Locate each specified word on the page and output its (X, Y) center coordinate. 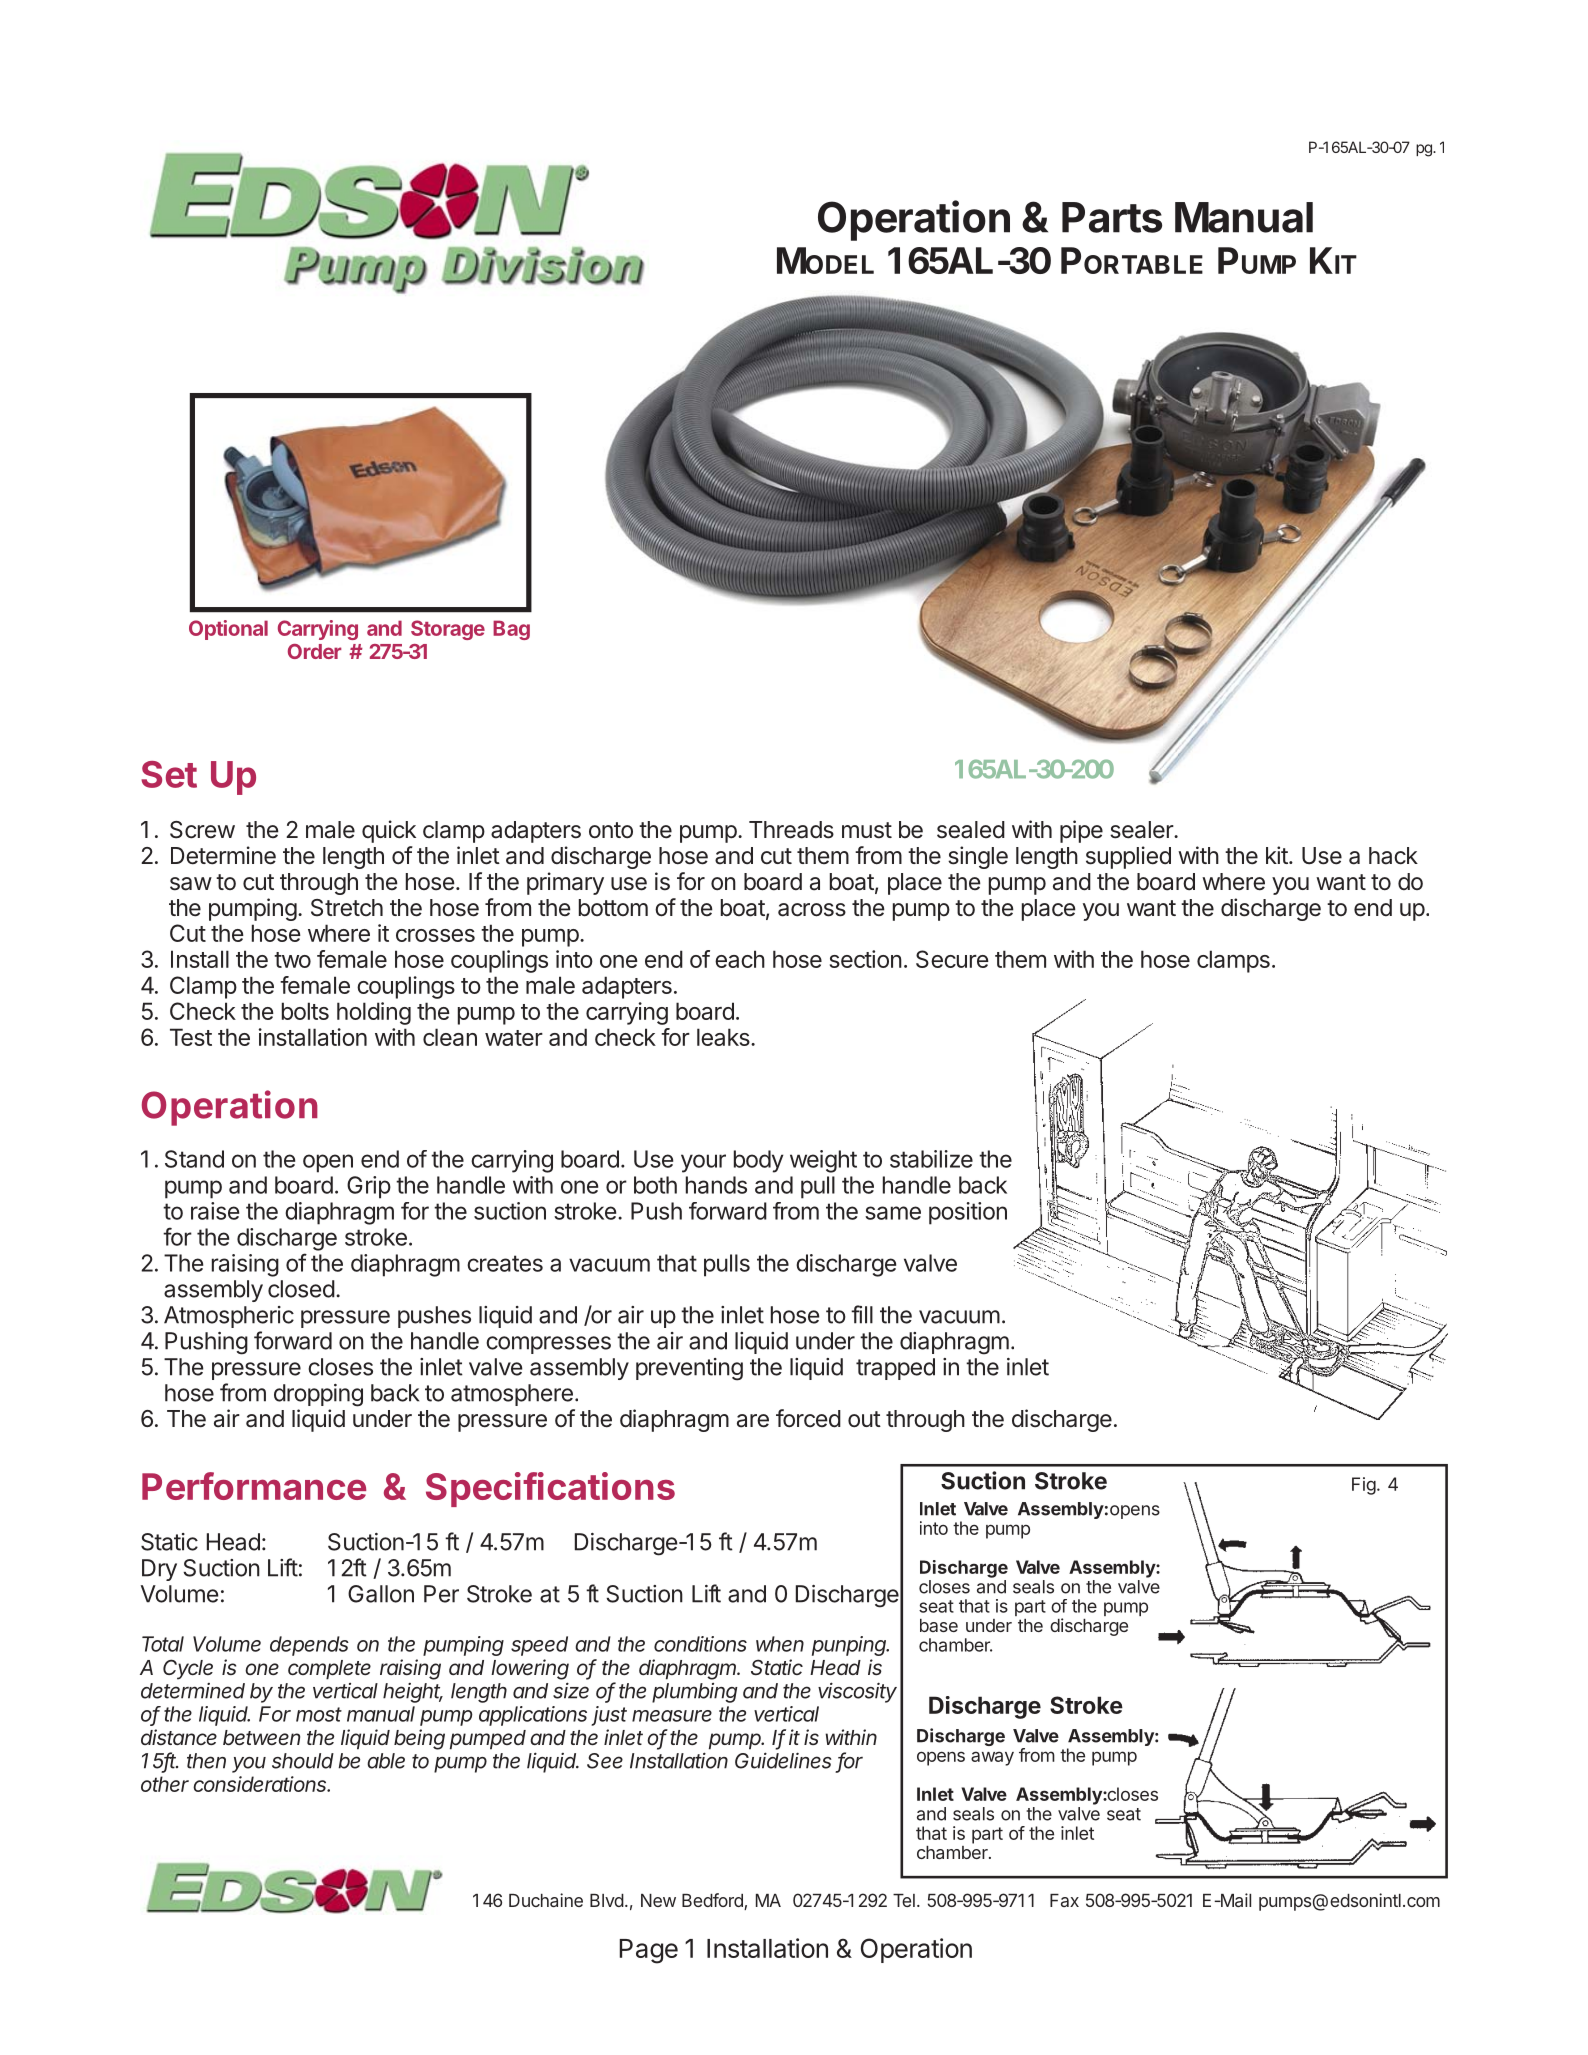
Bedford (713, 1901)
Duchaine (546, 1900)
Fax (1064, 1900)
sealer (1142, 830)
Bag (511, 630)
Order (315, 651)
